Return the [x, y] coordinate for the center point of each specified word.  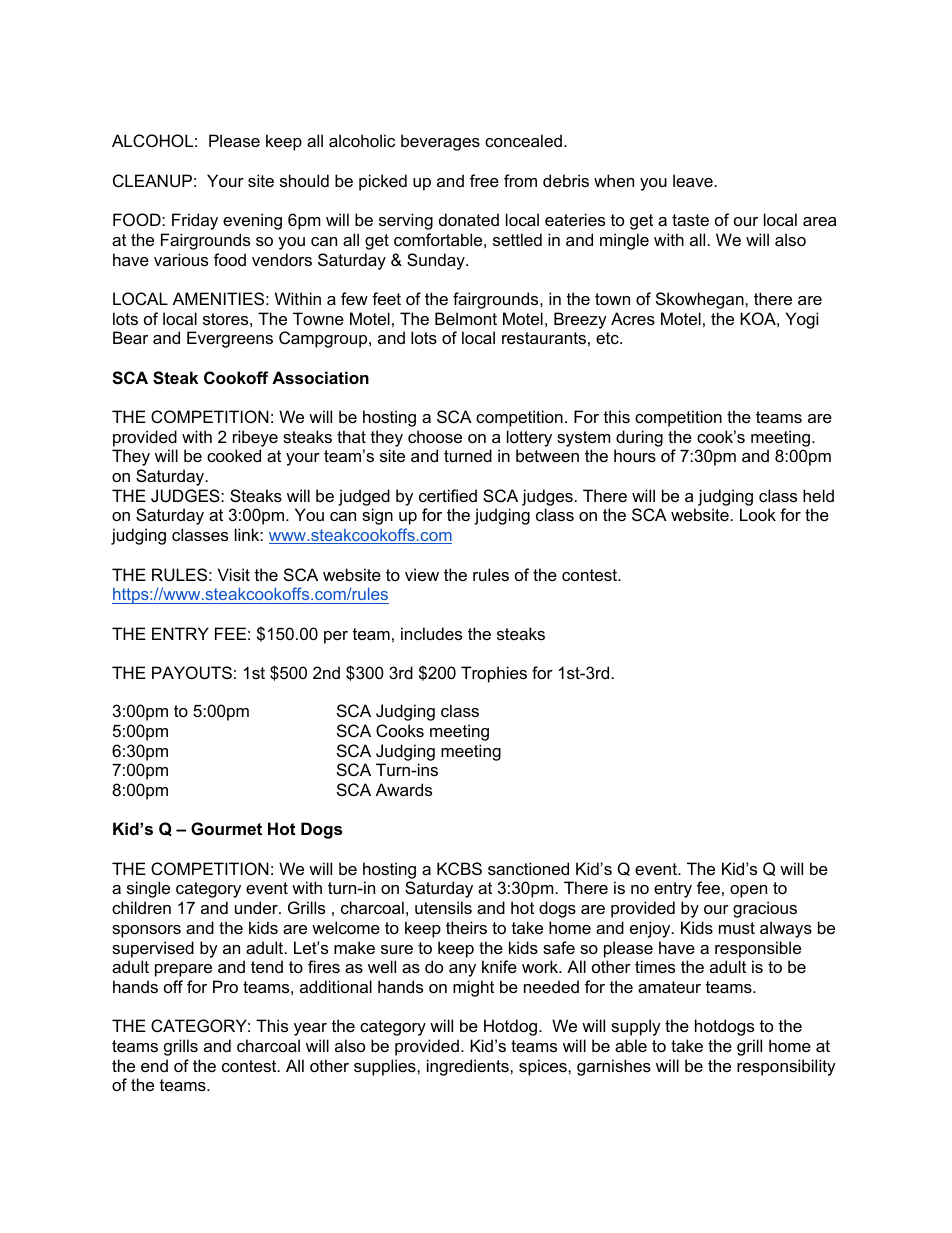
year [310, 1029]
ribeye [255, 438]
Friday [195, 221]
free [484, 180]
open [748, 891]
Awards [404, 789]
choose [435, 436]
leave [693, 180]
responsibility [786, 1067]
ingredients [469, 1067]
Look [758, 514]
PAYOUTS [192, 672]
